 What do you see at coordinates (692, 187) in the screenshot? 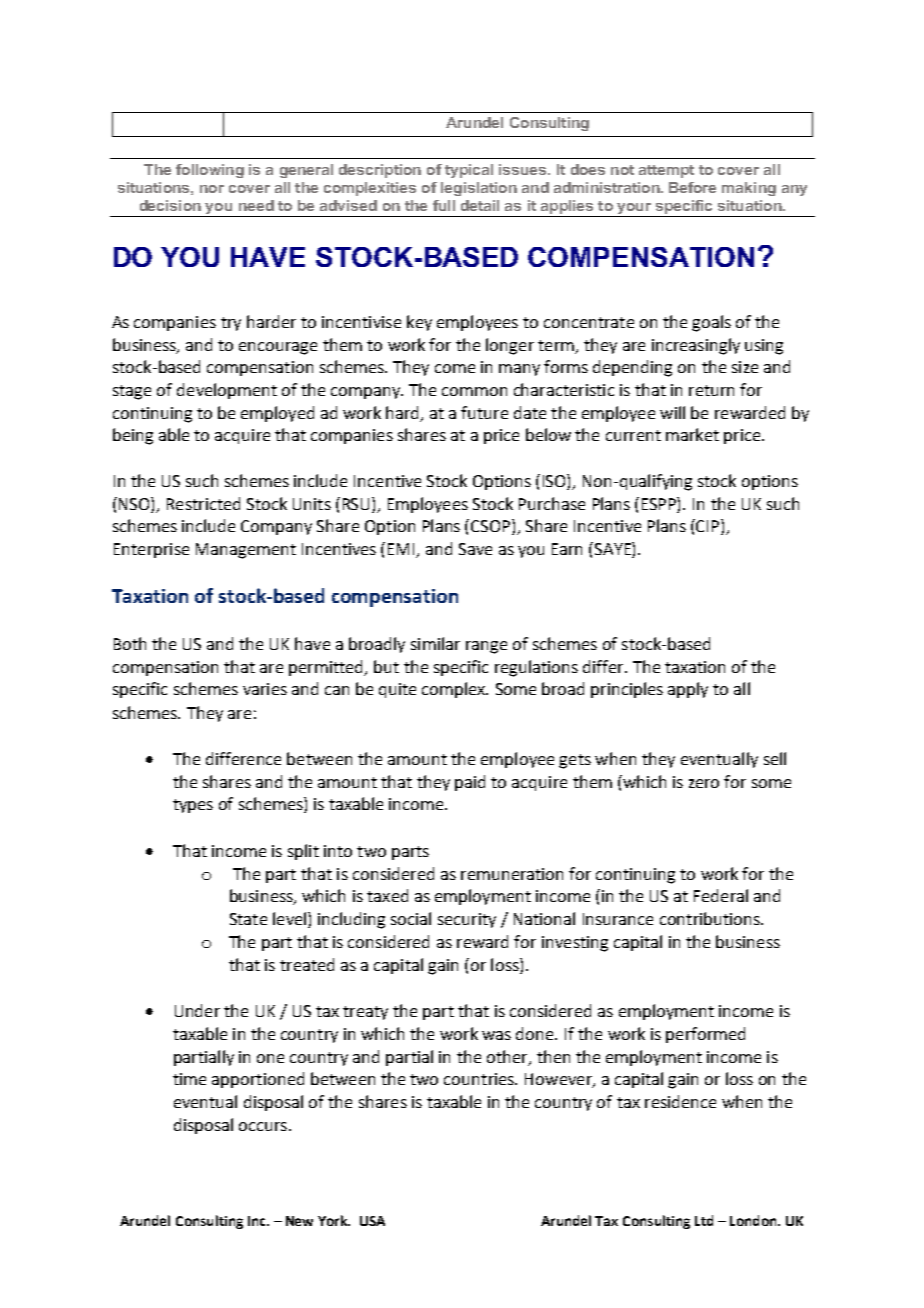
I see `Before` at bounding box center [692, 187].
